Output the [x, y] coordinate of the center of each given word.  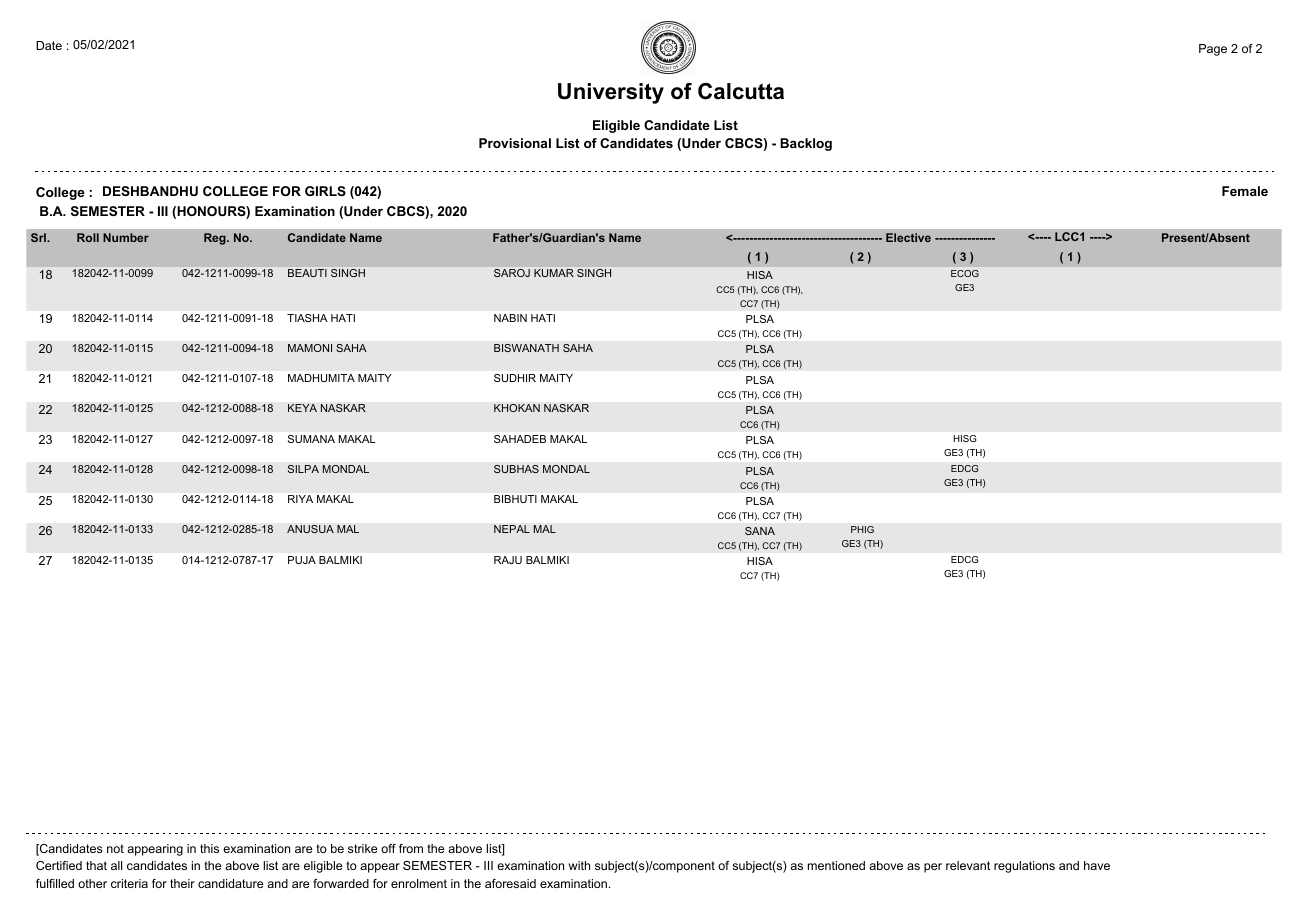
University [611, 93]
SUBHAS [516, 469]
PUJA [302, 560]
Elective [908, 237]
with [579, 865]
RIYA [300, 499]
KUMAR [554, 273]
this [209, 848]
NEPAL [512, 529]
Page [1213, 50]
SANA [760, 531]
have [1097, 865]
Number [126, 237]
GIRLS [325, 191]
